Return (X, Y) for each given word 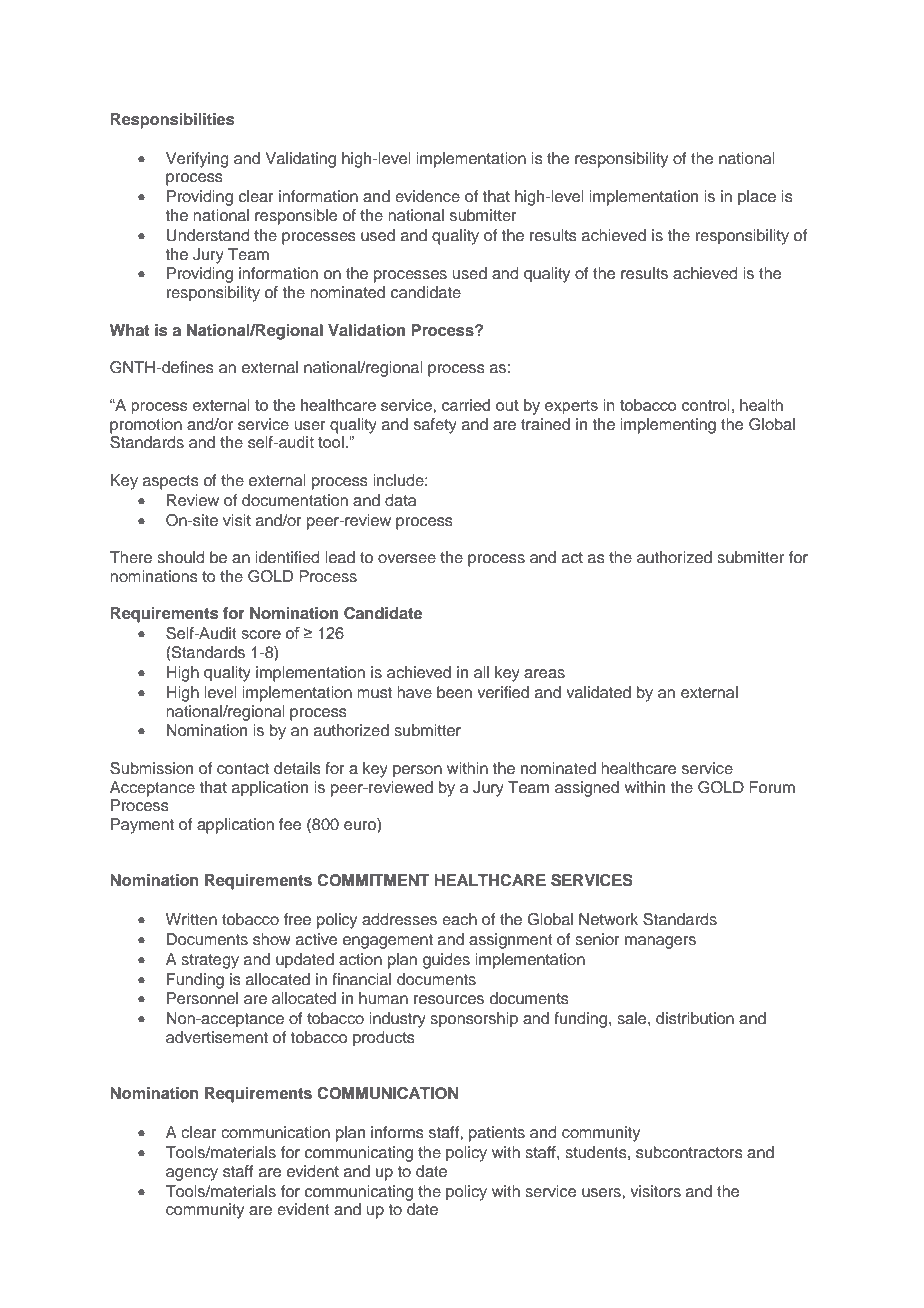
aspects (171, 482)
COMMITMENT (373, 880)
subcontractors (689, 1152)
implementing (668, 426)
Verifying (197, 160)
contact (243, 768)
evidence (427, 196)
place (757, 198)
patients (497, 1134)
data (400, 500)
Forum (772, 787)
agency (192, 1174)
